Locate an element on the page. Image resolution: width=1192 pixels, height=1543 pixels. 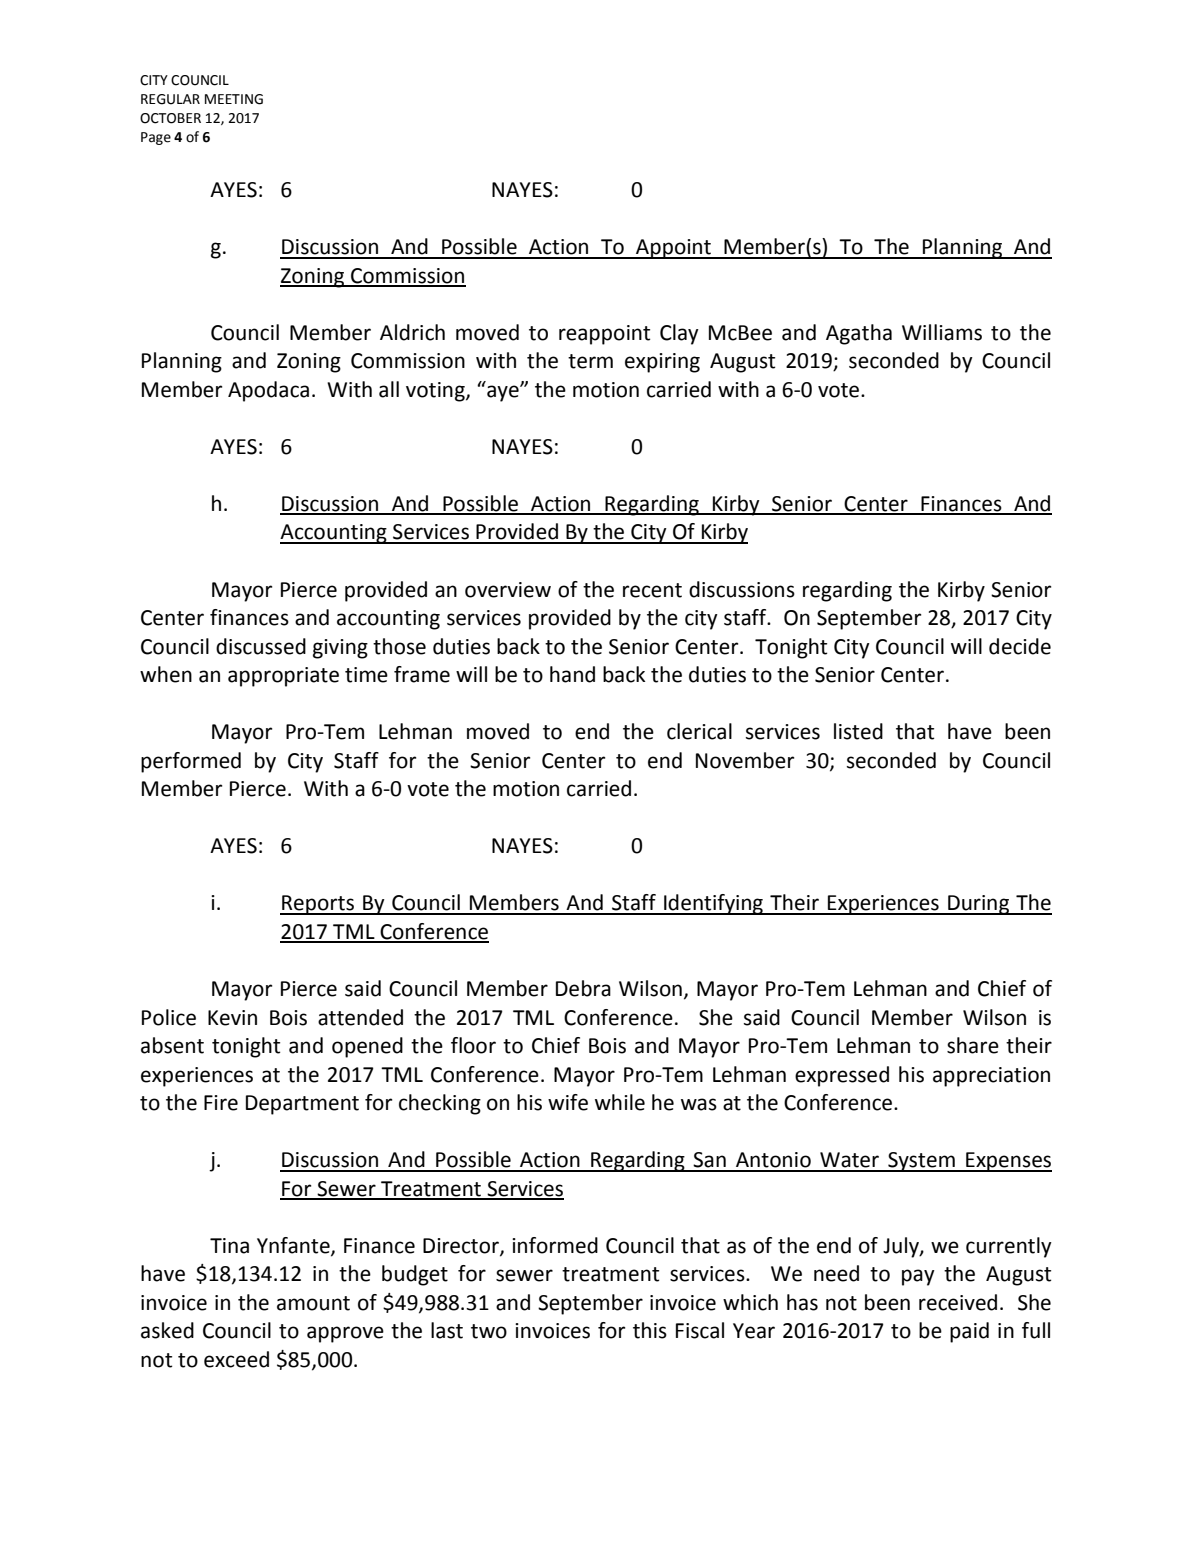
Reports is located at coordinates (318, 905).
